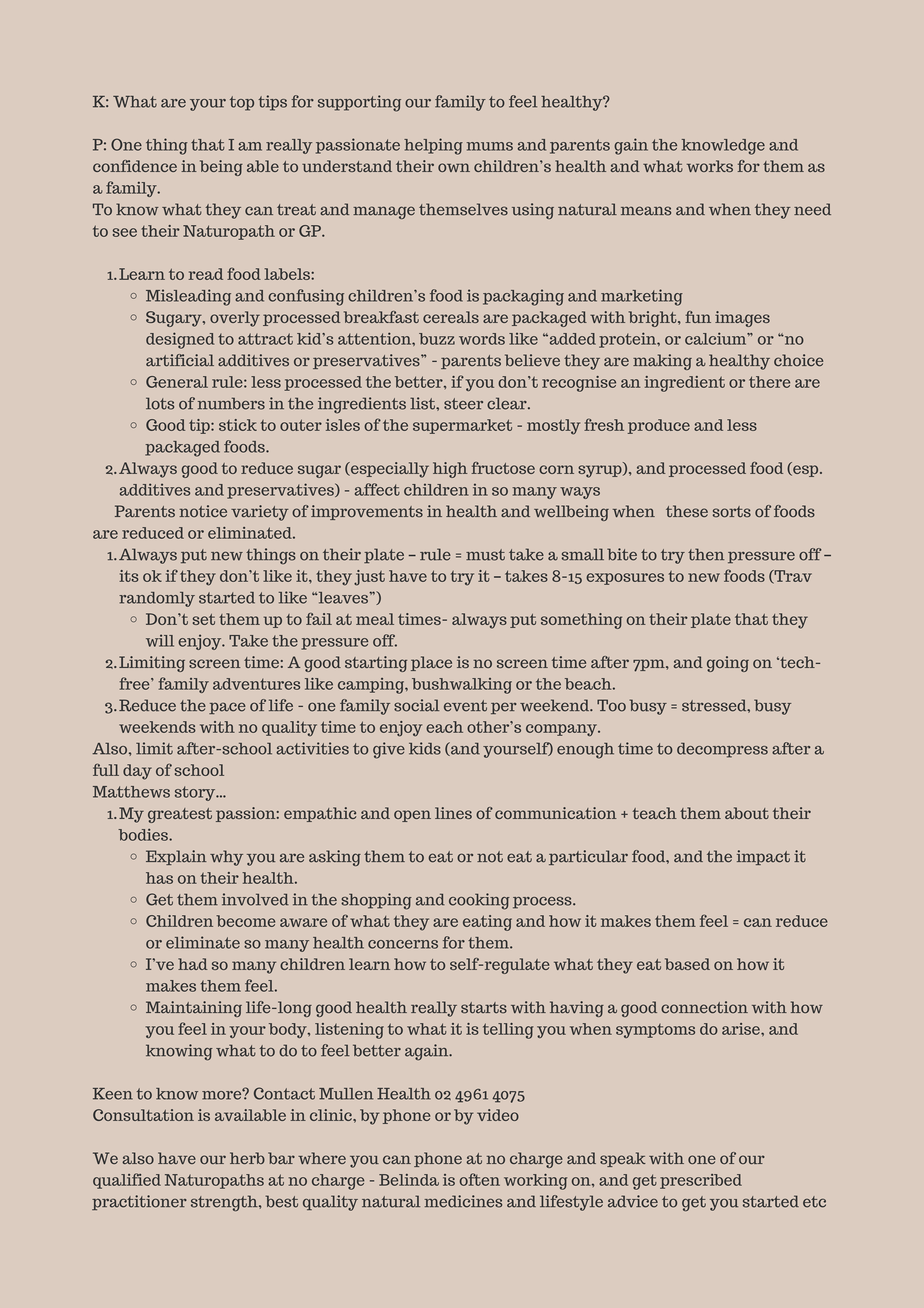  I want to click on notice, so click(203, 511).
